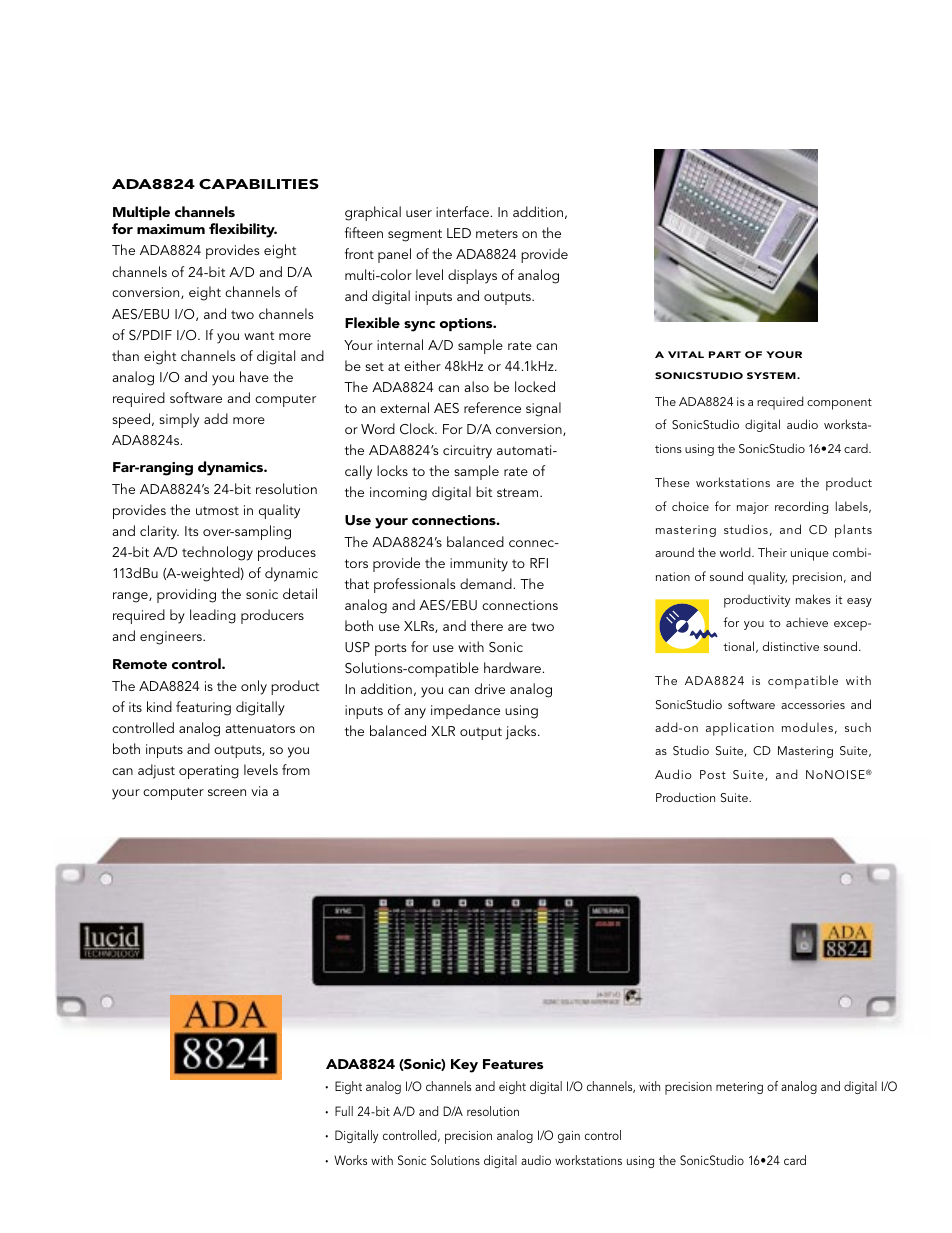 Image resolution: width=952 pixels, height=1233 pixels. I want to click on interface, so click(462, 211).
